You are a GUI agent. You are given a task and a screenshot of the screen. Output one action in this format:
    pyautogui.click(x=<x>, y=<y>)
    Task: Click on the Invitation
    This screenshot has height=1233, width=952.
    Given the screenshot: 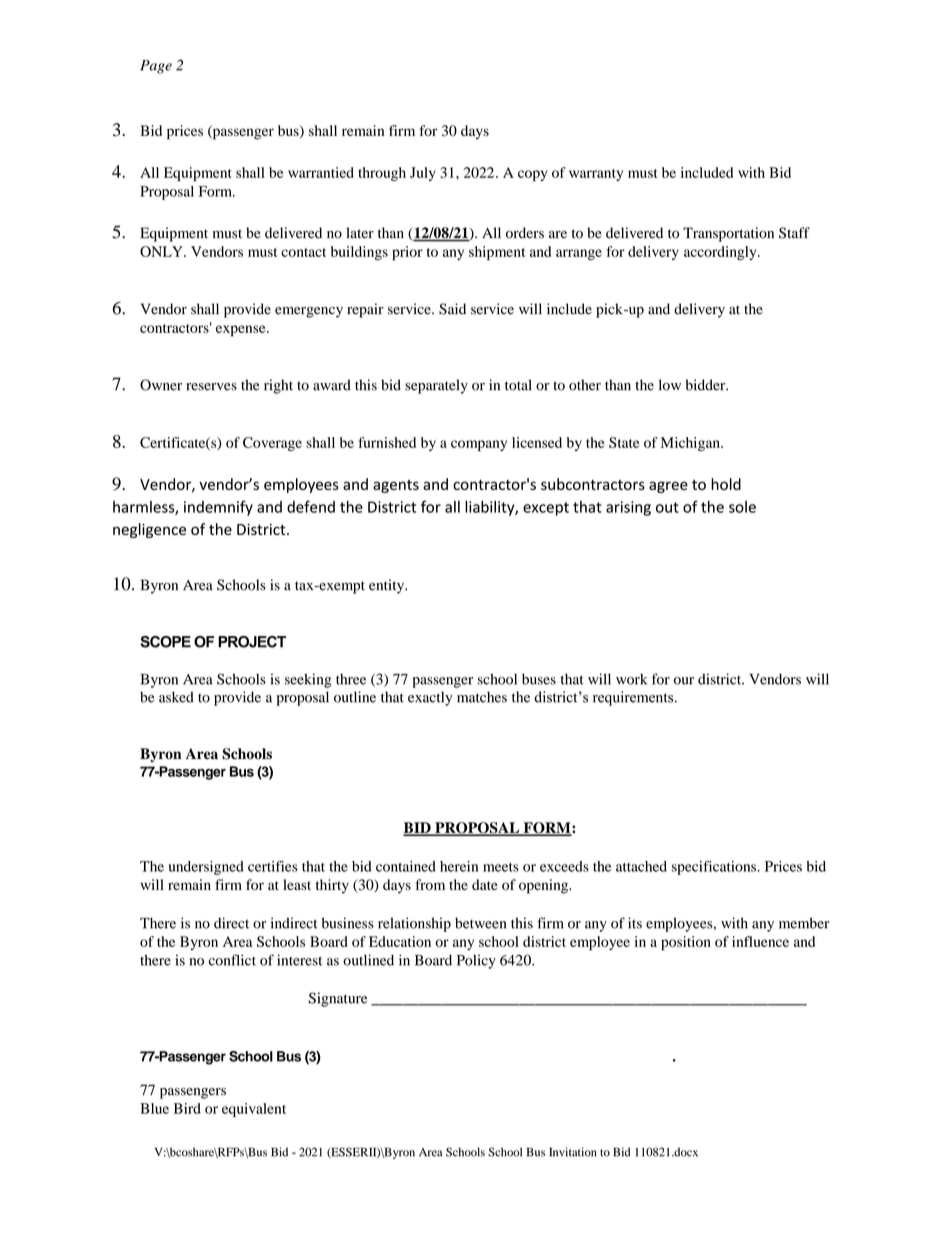 What is the action you would take?
    pyautogui.click(x=573, y=1152)
